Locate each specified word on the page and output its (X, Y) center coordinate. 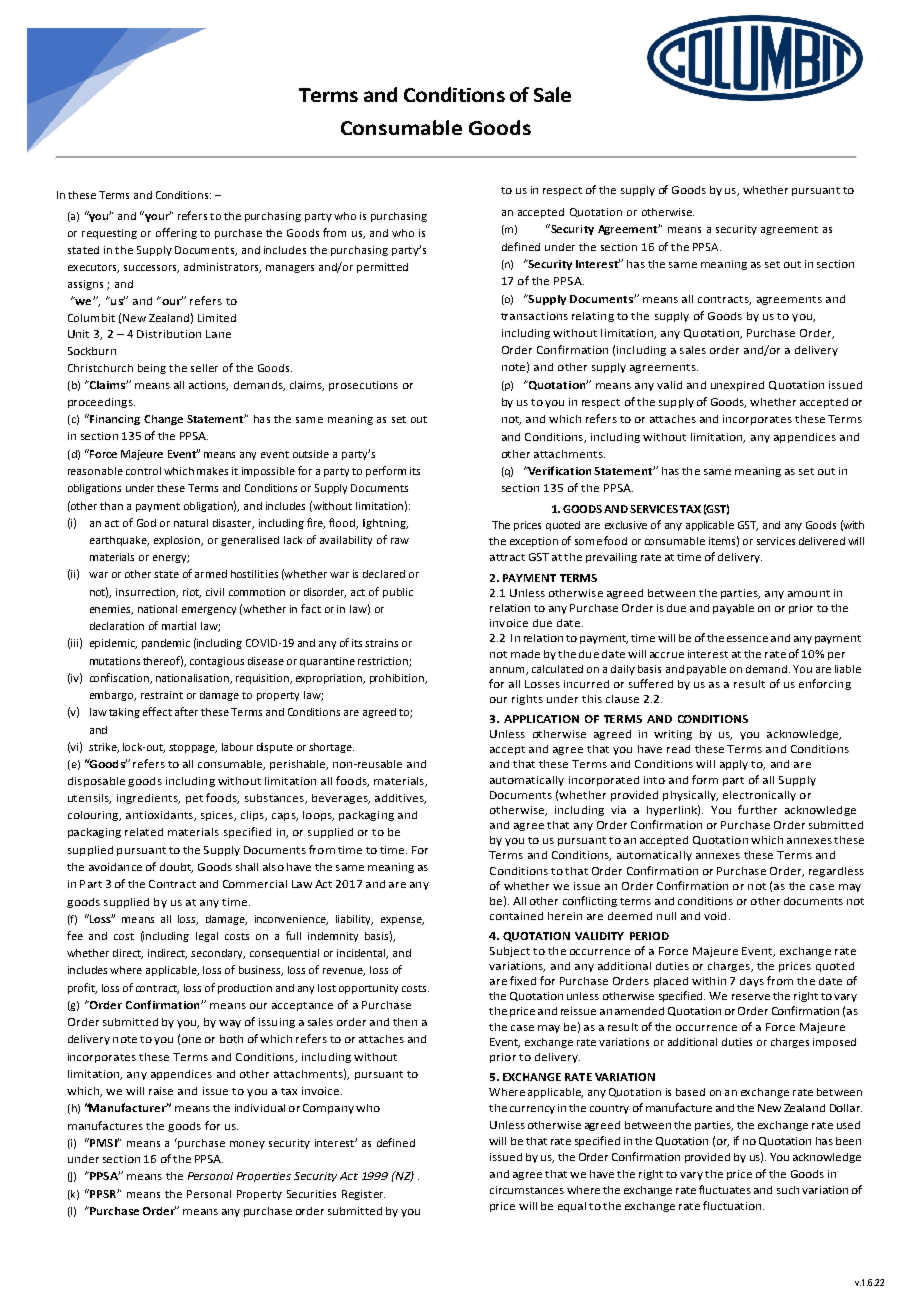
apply (734, 765)
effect (157, 711)
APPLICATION (541, 719)
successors (151, 269)
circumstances (527, 1190)
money (247, 1145)
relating (593, 317)
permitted (382, 268)
